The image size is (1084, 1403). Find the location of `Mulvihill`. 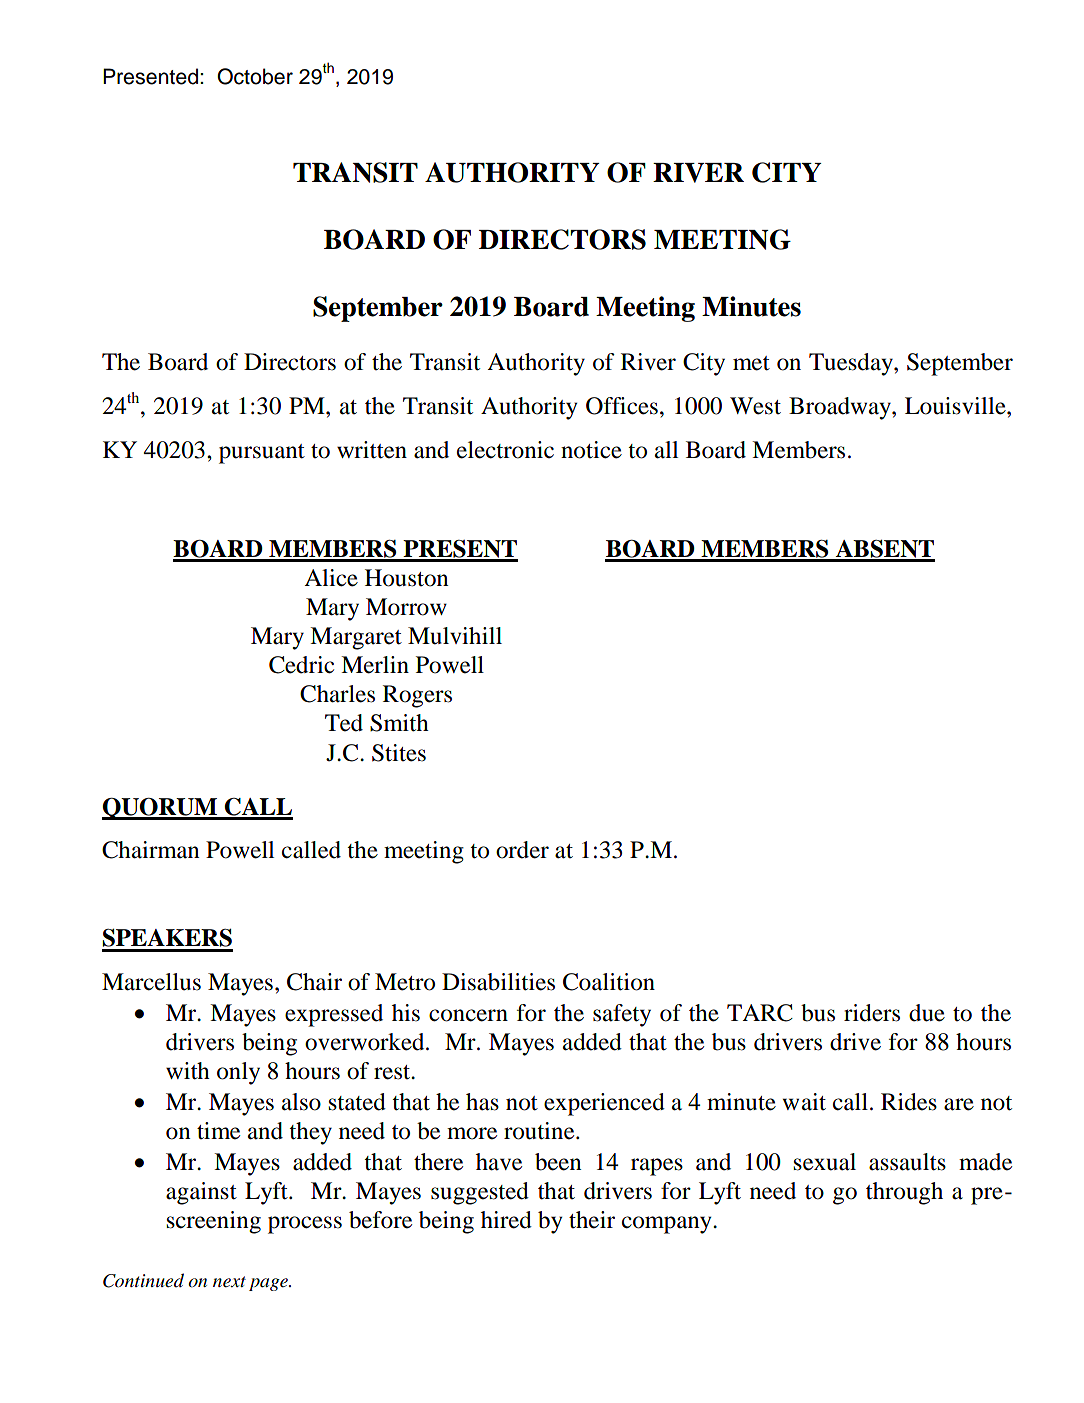

Mulvihill is located at coordinates (455, 636).
